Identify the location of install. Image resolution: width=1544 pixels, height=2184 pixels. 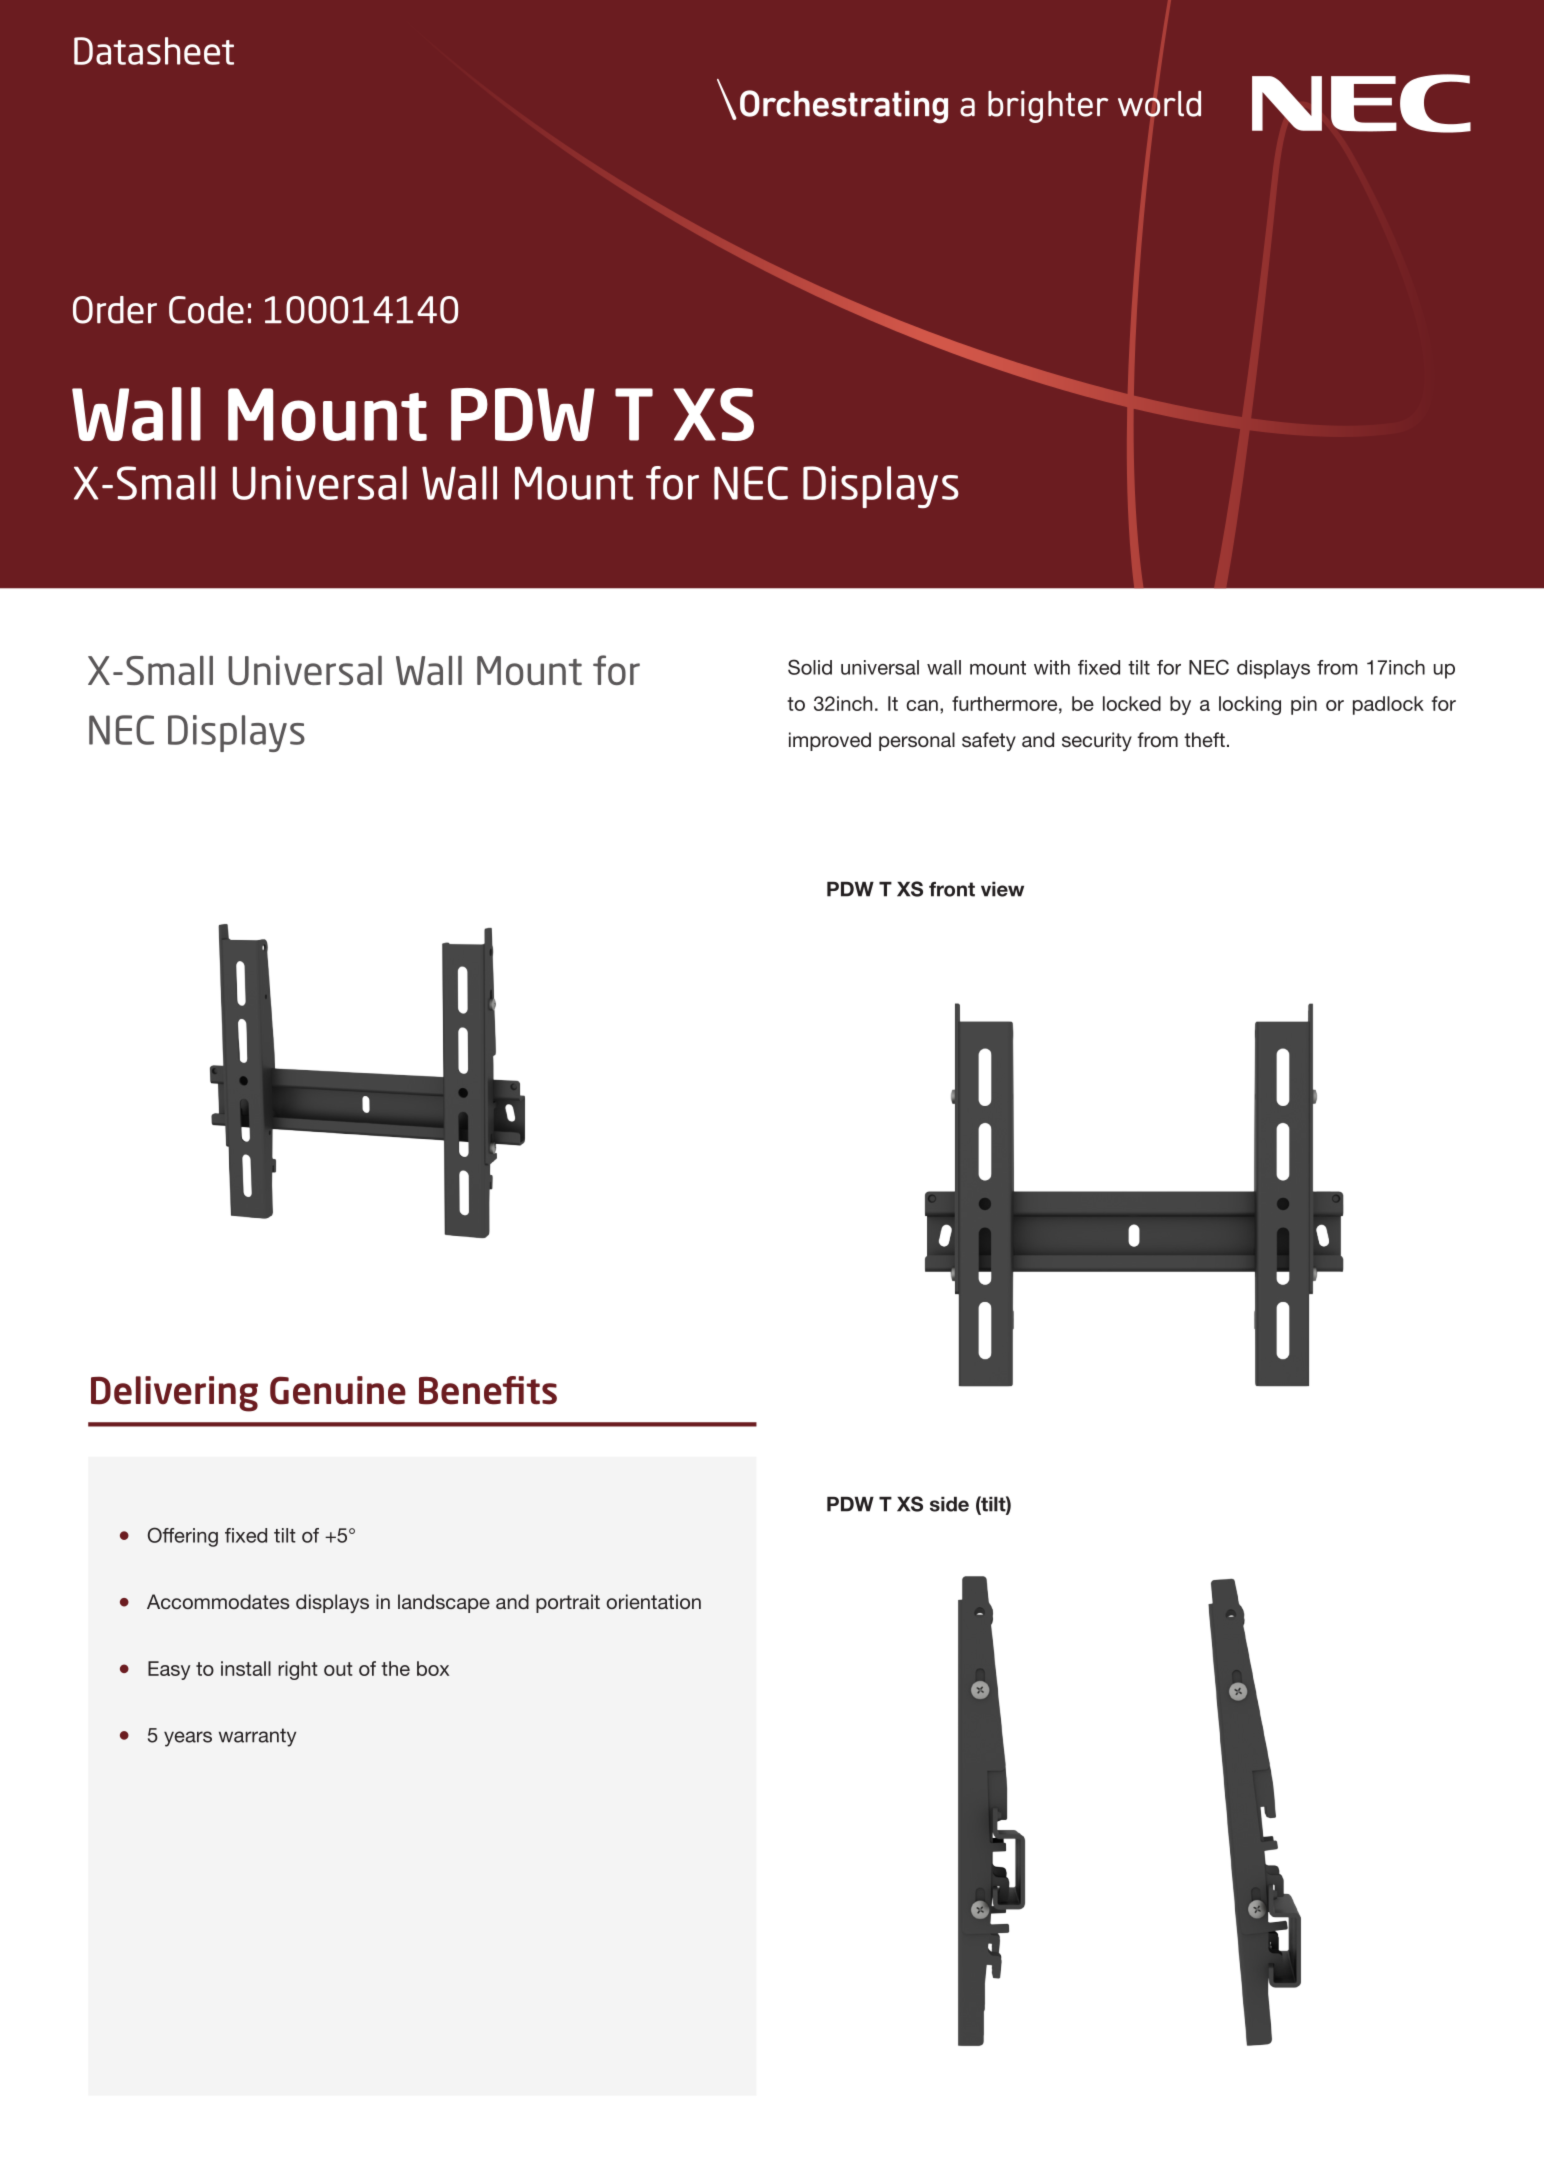
(246, 1668).
